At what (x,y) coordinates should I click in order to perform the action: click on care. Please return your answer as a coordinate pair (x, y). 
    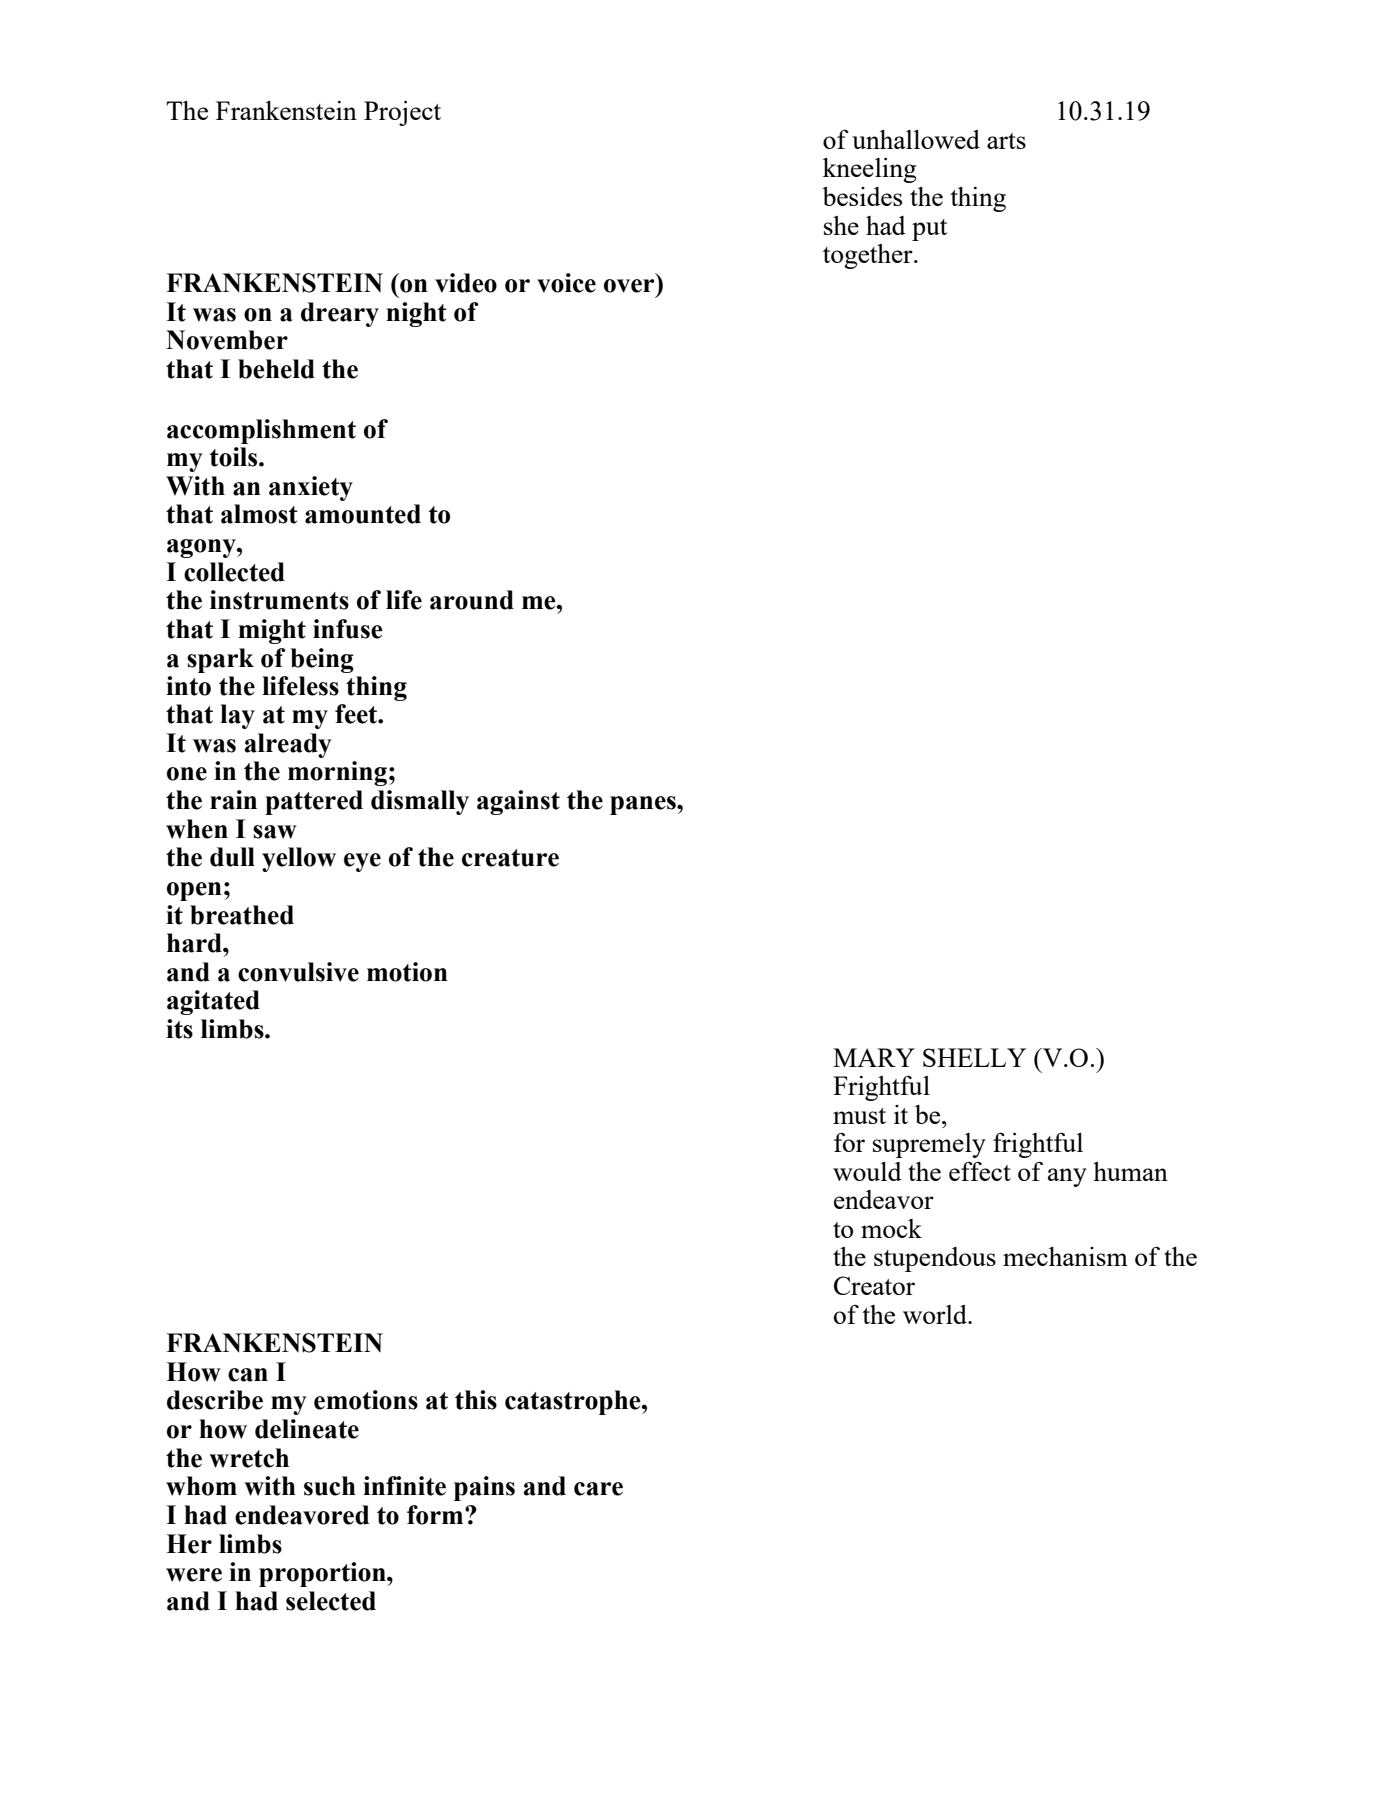
    Looking at the image, I should click on (598, 1489).
